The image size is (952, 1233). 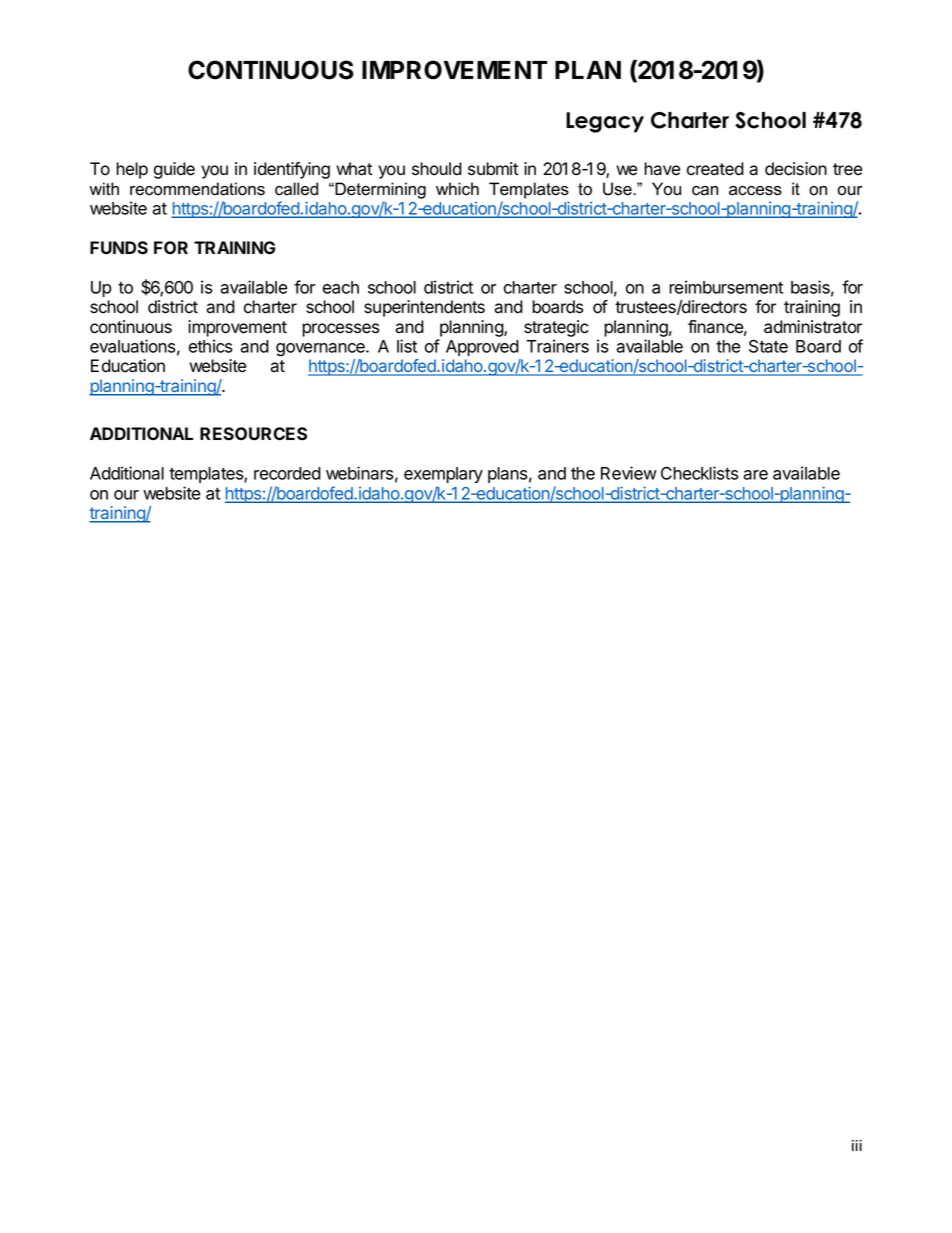 What do you see at coordinates (755, 475) in the screenshot?
I see `are` at bounding box center [755, 475].
